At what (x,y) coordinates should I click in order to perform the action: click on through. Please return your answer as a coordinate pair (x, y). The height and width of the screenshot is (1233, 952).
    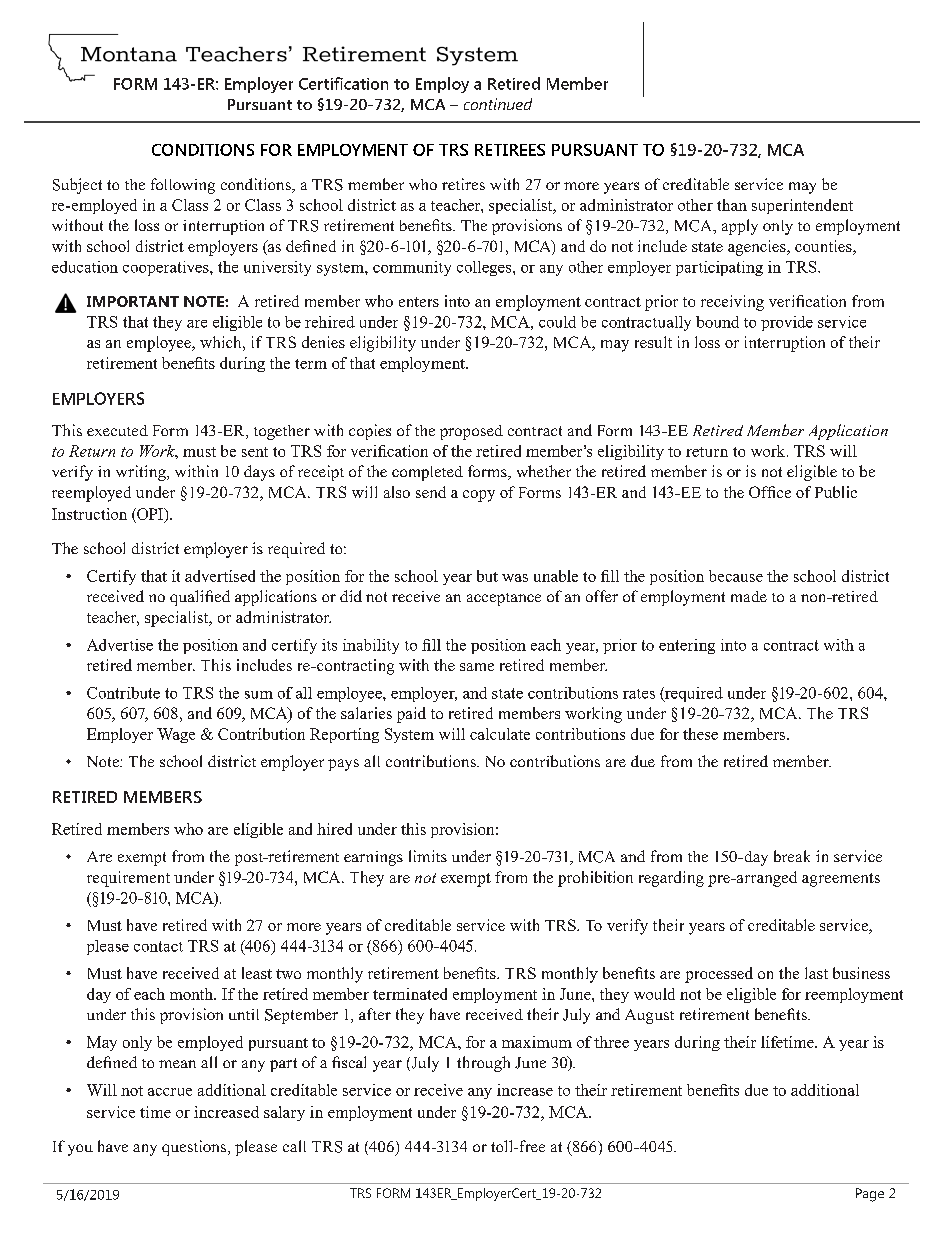
    Looking at the image, I should click on (483, 1064).
